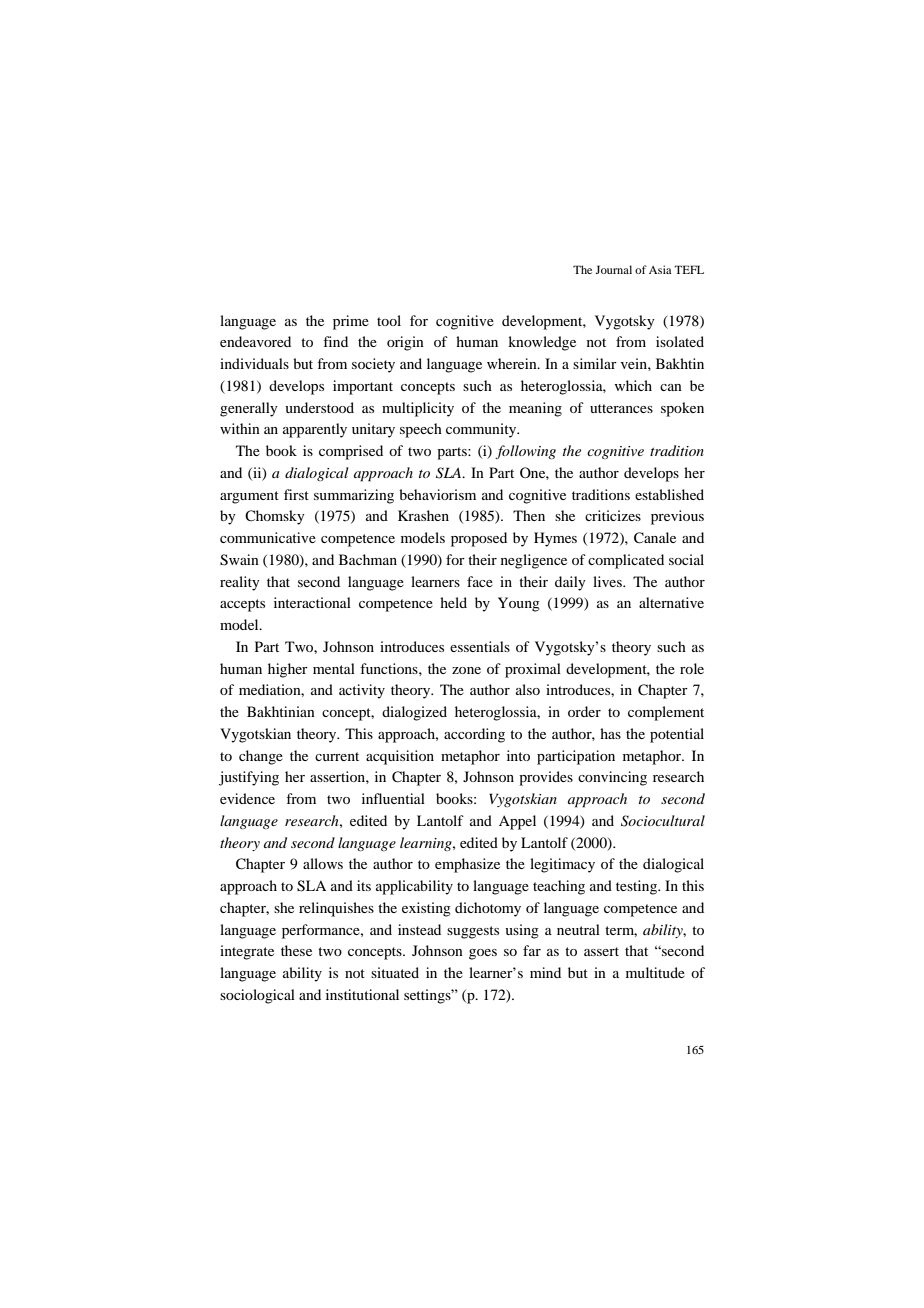 This screenshot has height=1308, width=924. I want to click on higher, so click(288, 670).
